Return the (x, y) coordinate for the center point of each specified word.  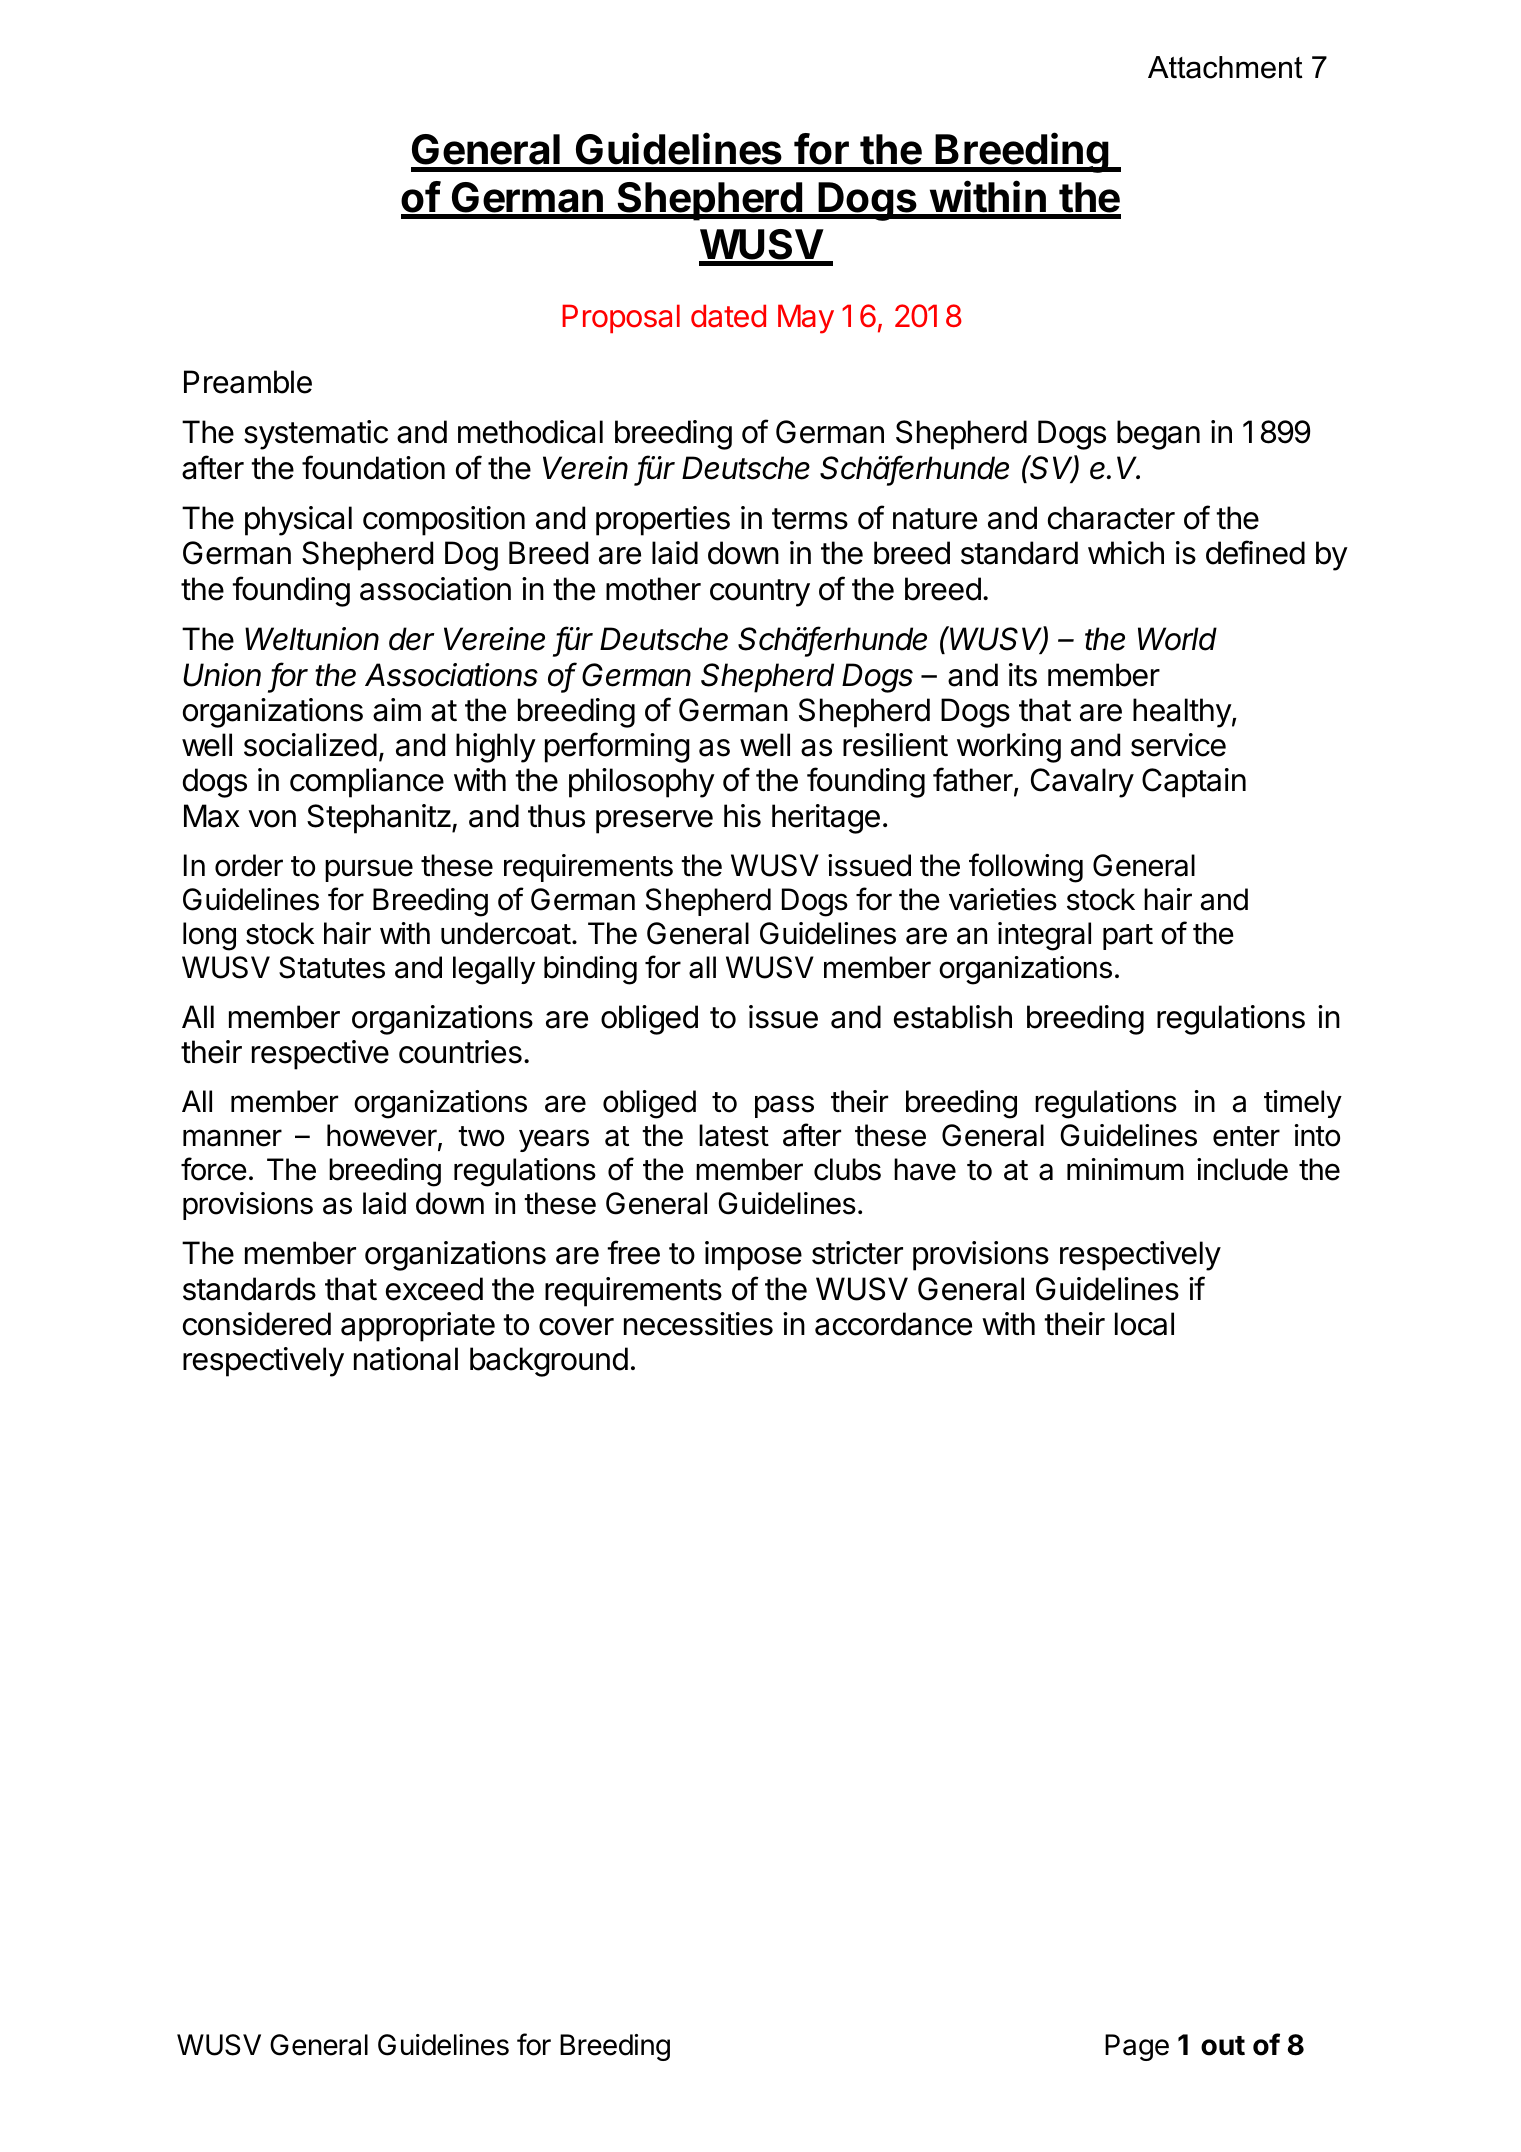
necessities (698, 1324)
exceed (434, 1289)
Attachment (1225, 67)
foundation (373, 467)
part (1128, 937)
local (1144, 1324)
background (549, 1362)
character (1111, 518)
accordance (893, 1324)
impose (753, 1256)
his (742, 816)
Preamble (248, 382)
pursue (369, 870)
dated (728, 316)
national (406, 1359)
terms (810, 519)
